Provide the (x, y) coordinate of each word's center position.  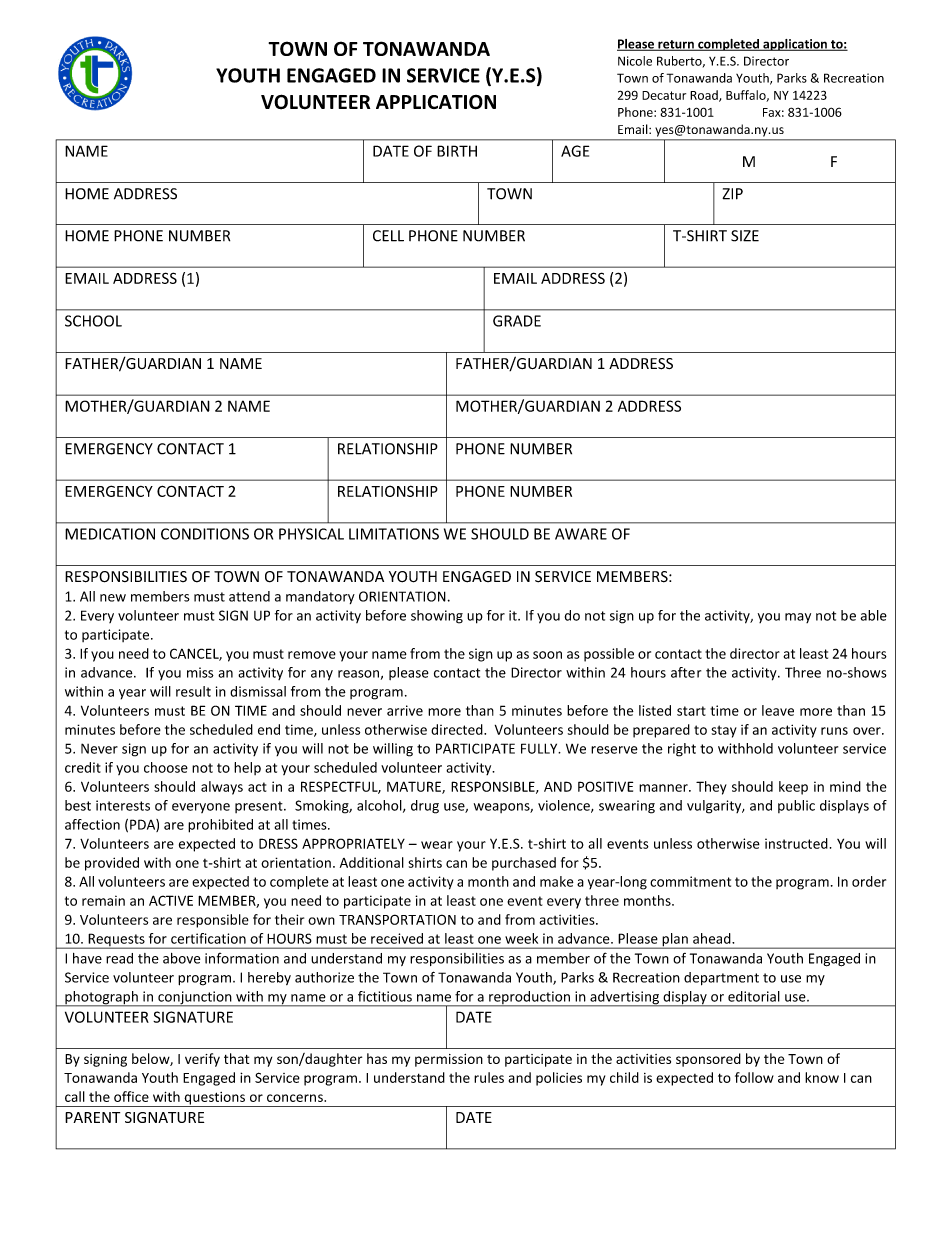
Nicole (635, 61)
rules (489, 1077)
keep (793, 788)
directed (458, 729)
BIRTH (457, 151)
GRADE (517, 321)
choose (166, 767)
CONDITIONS (205, 534)
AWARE (581, 534)
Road (705, 96)
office (131, 1096)
